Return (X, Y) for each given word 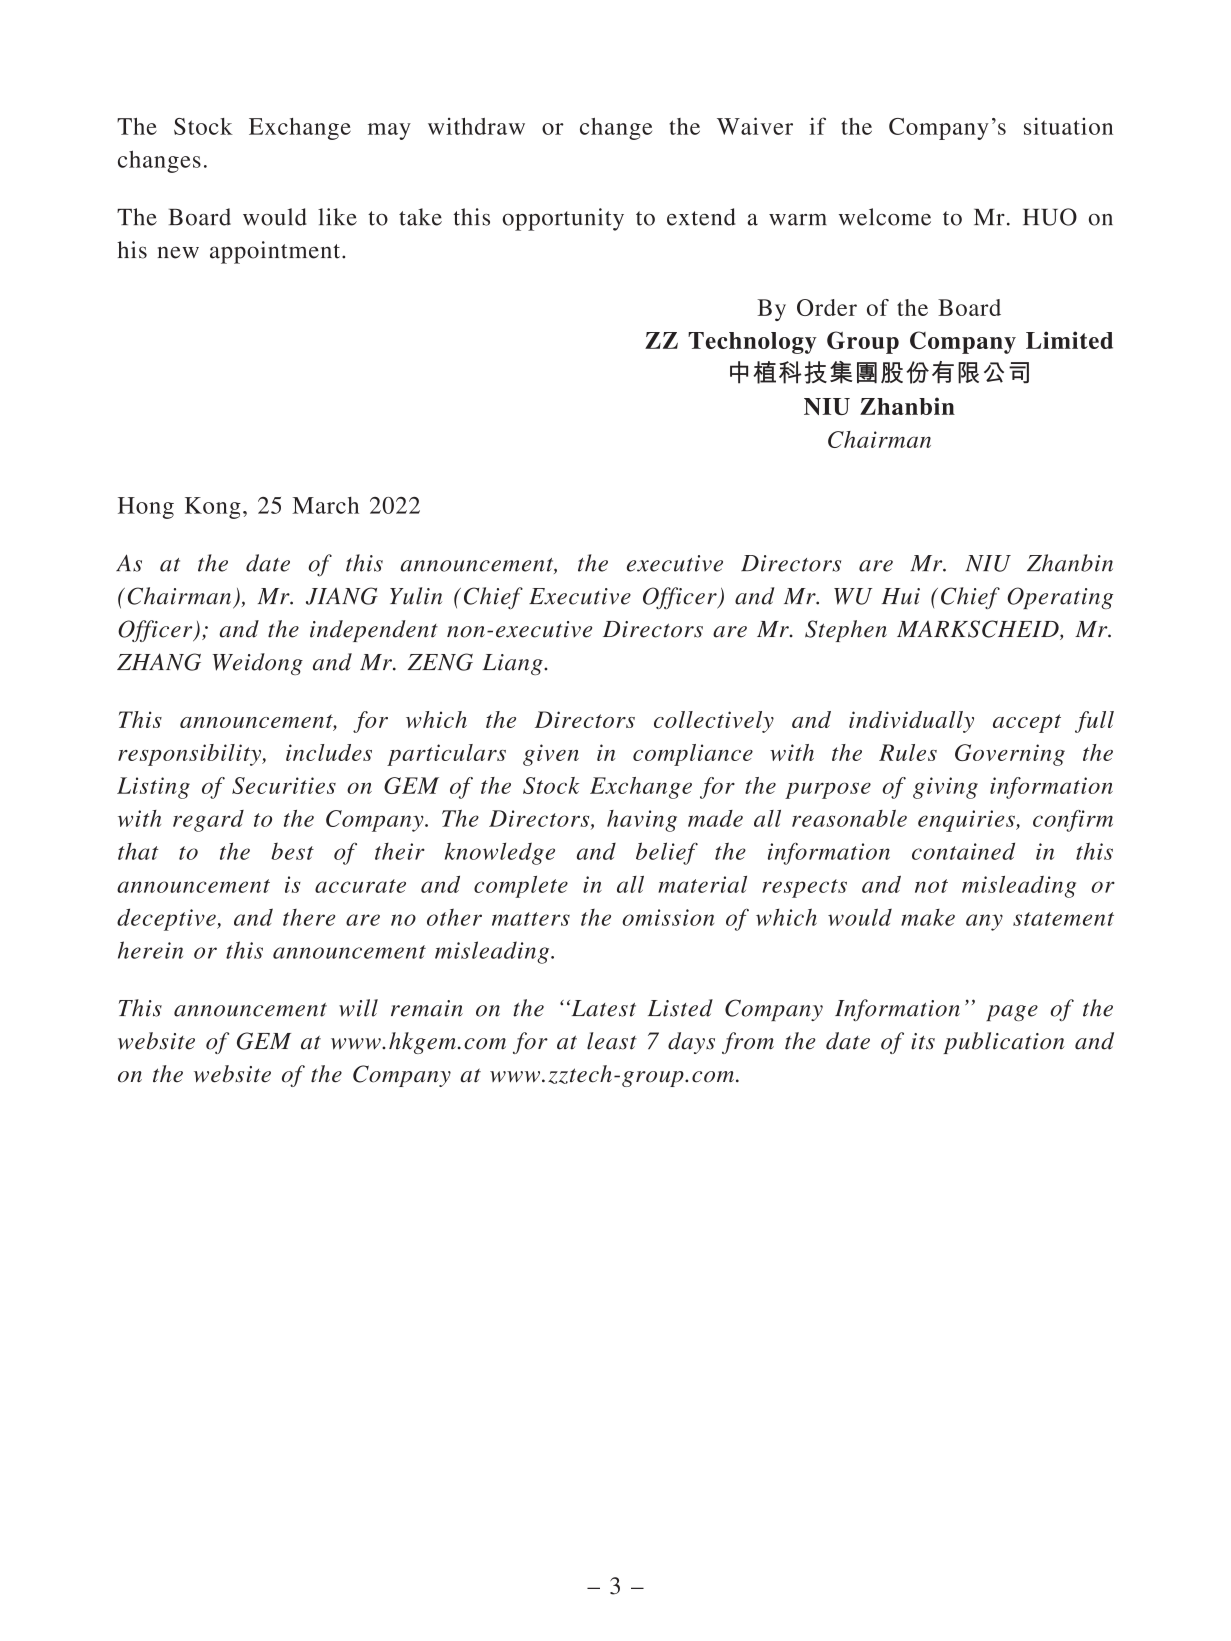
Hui (901, 596)
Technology (752, 343)
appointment (276, 252)
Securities (284, 785)
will (358, 1008)
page (1012, 1013)
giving (945, 788)
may (389, 131)
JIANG (342, 596)
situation (1068, 126)
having (642, 821)
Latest (602, 1008)
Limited (1069, 340)
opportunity (563, 219)
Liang (513, 664)
